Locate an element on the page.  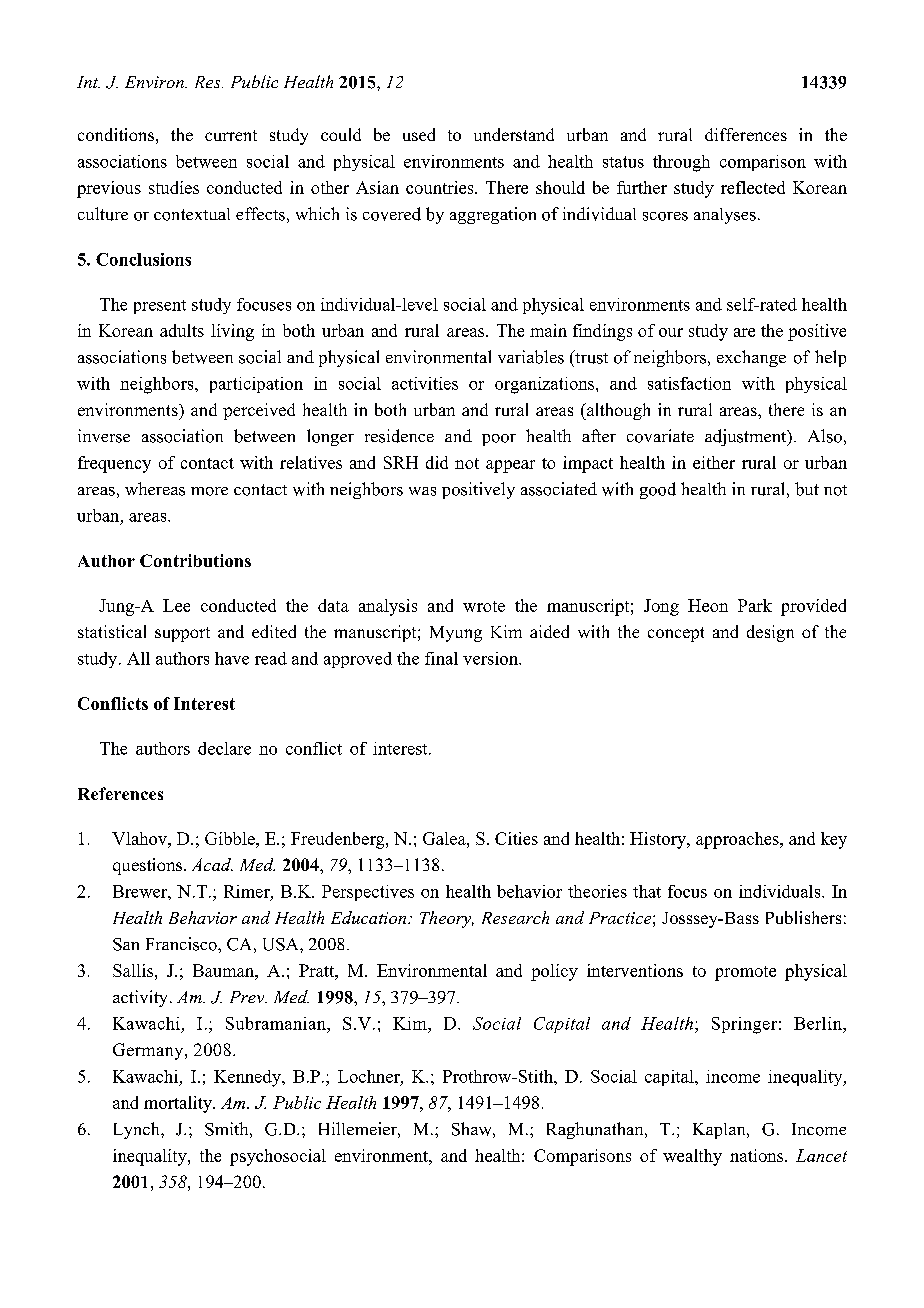
activities is located at coordinates (425, 383).
